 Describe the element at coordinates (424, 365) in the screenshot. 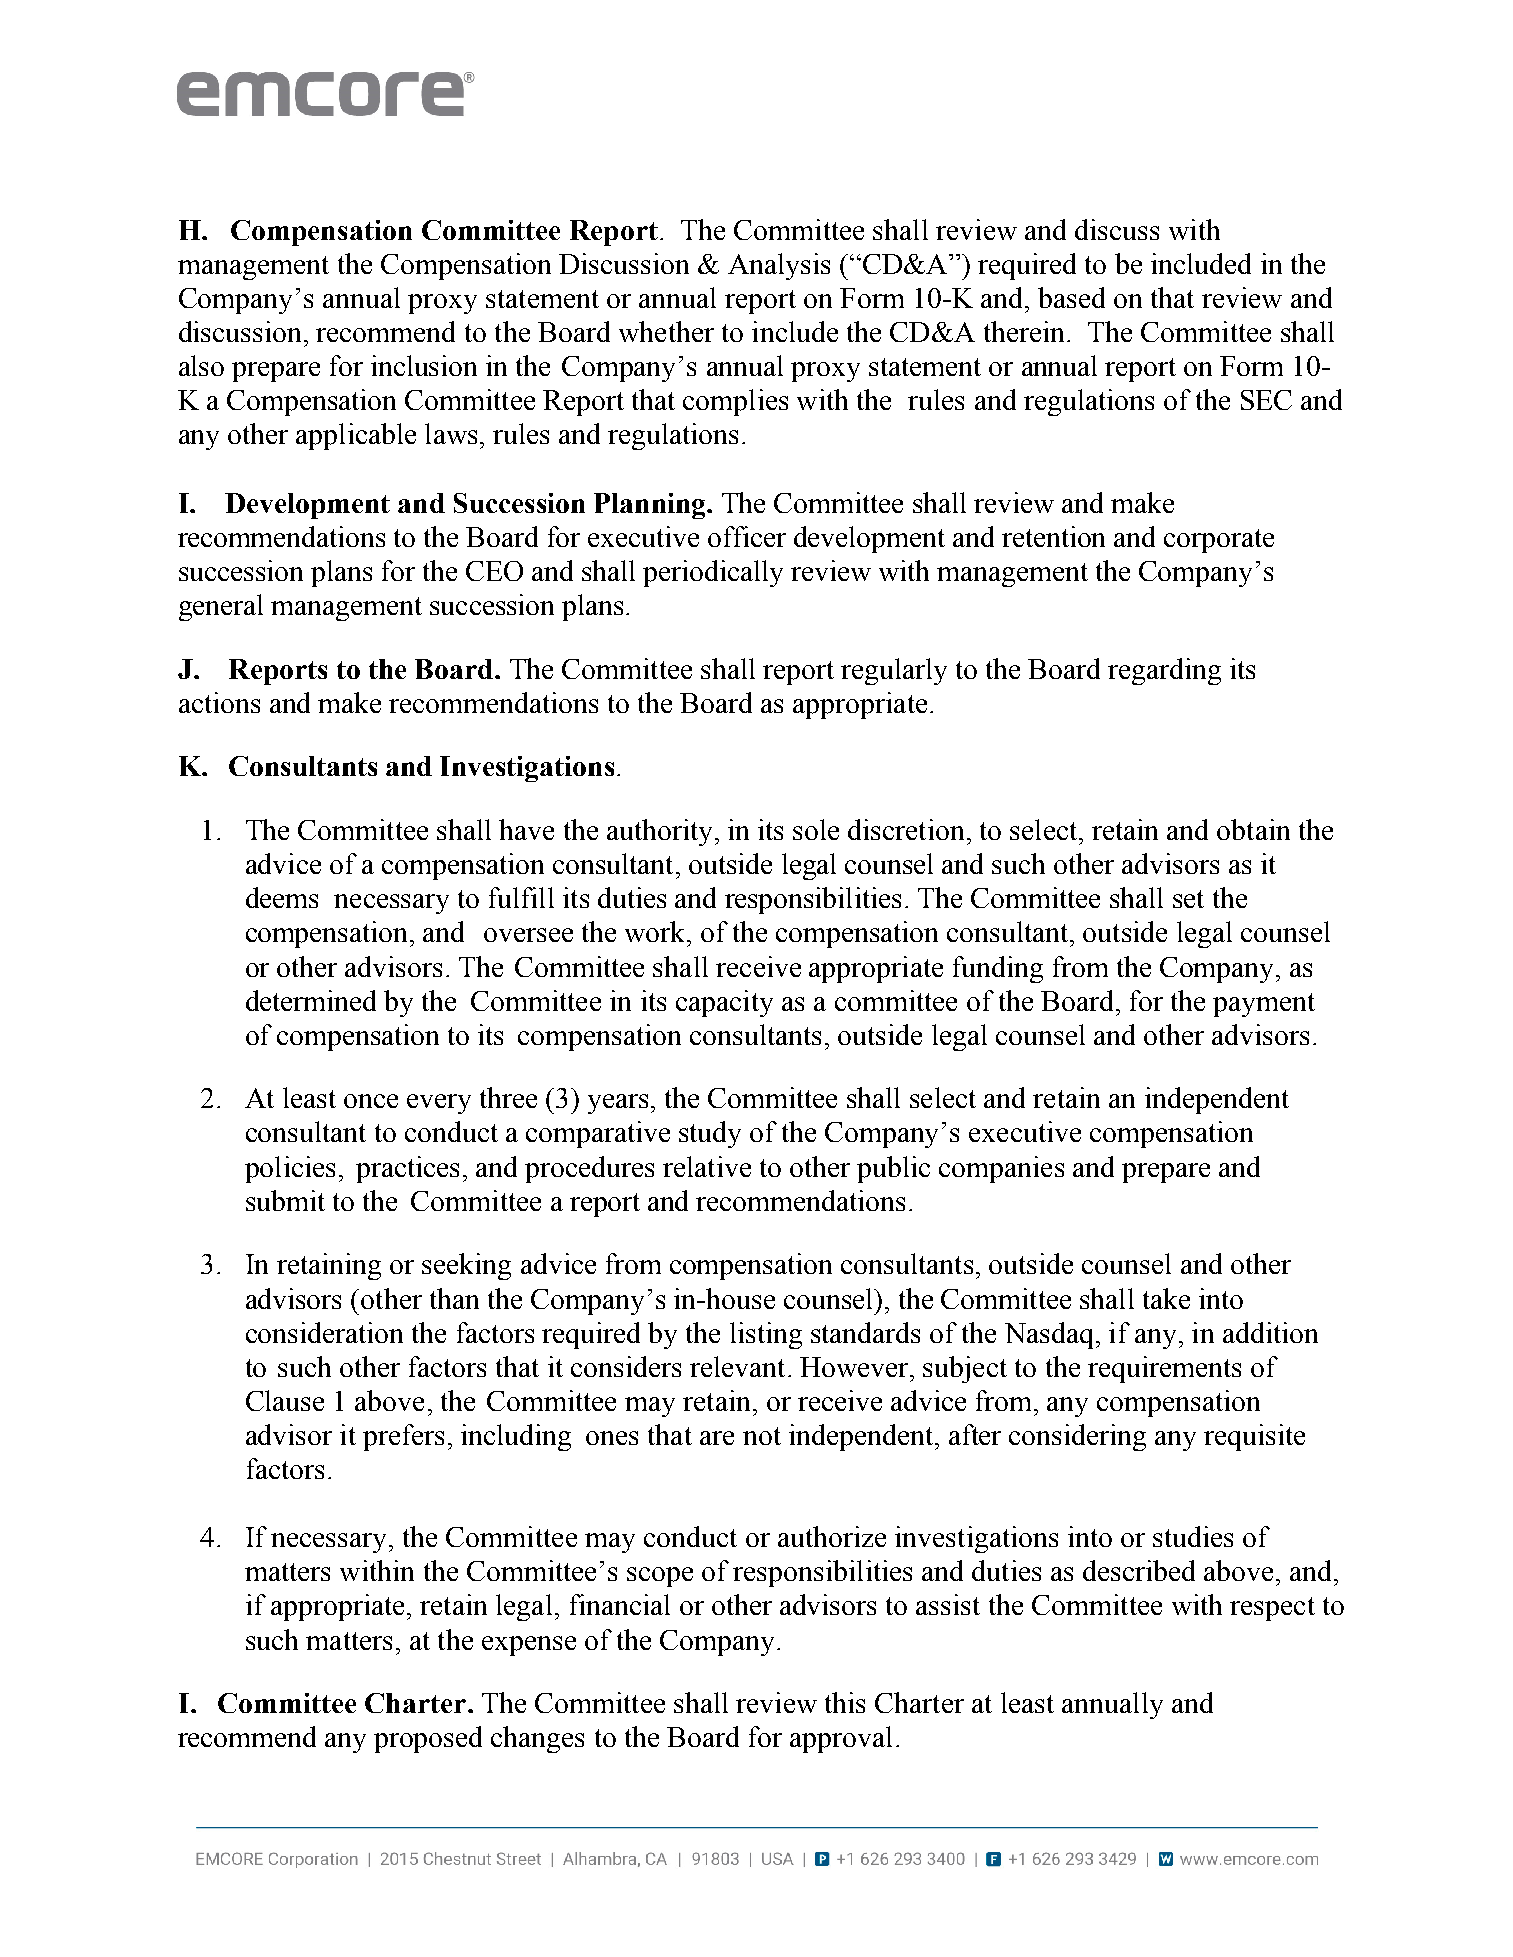

I see `inclusion` at that location.
